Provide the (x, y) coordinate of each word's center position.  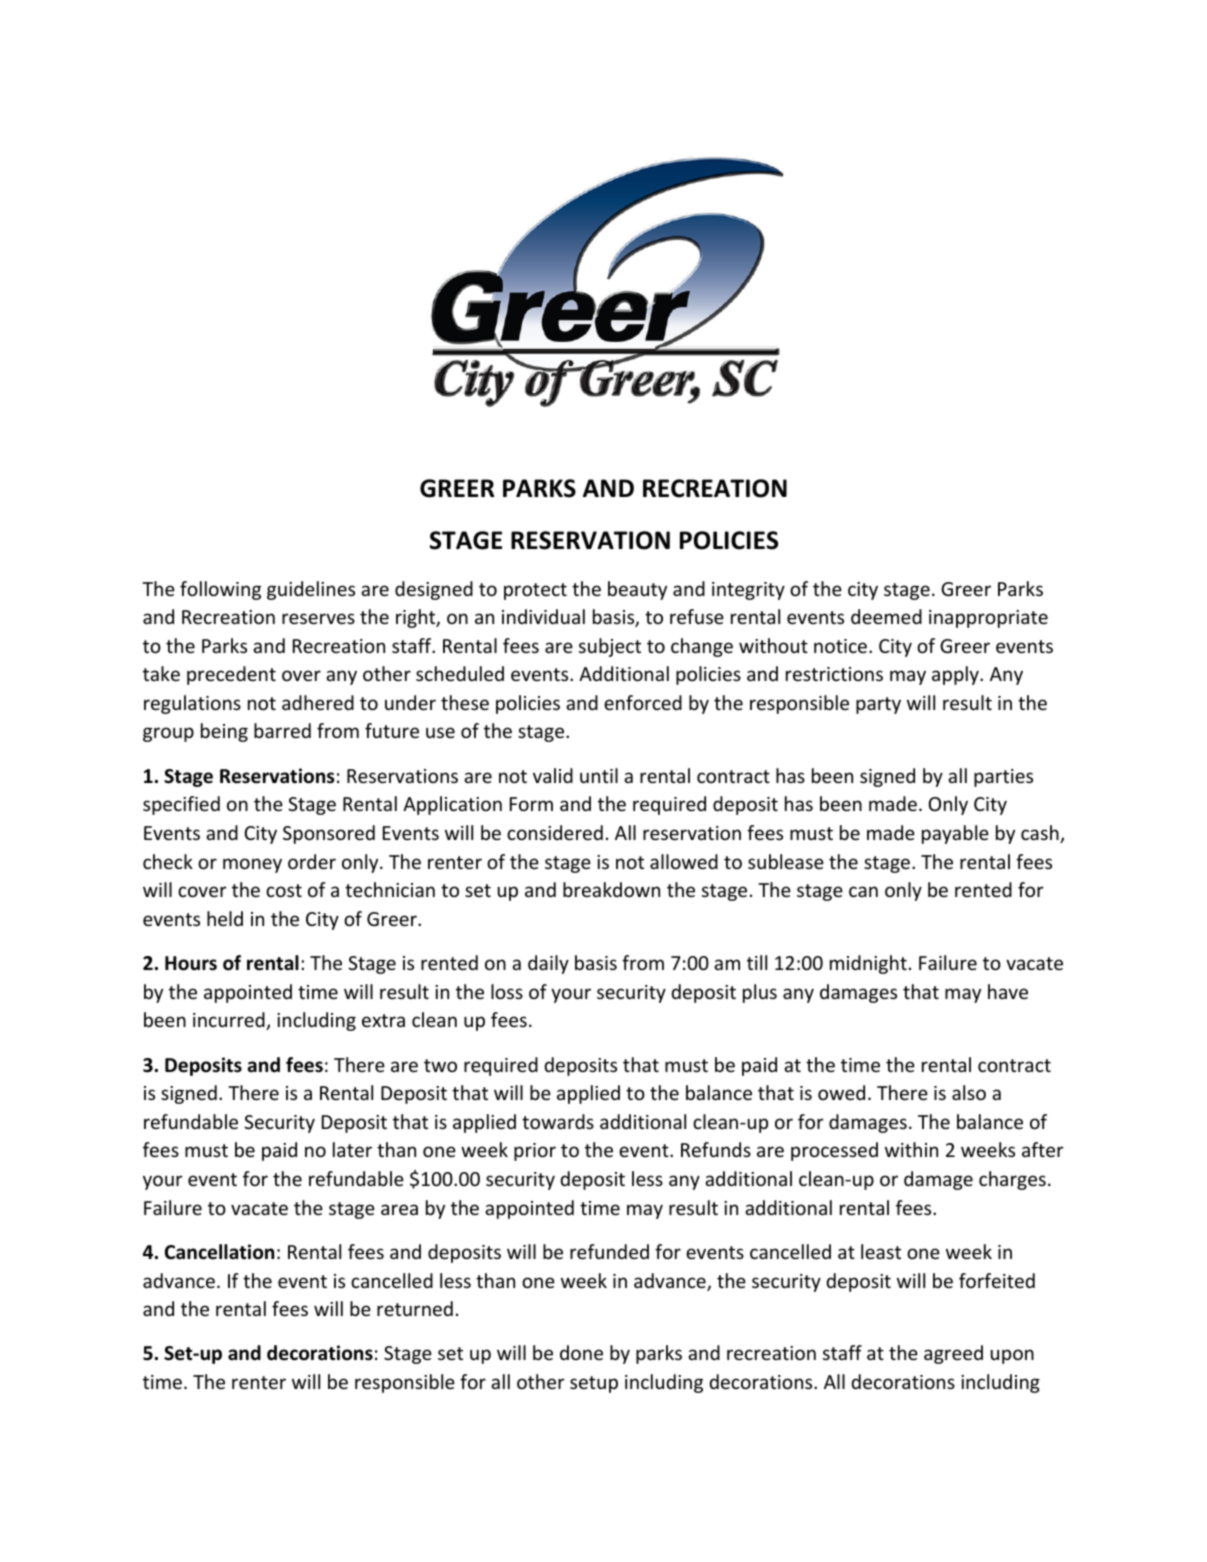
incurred (230, 1021)
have (1008, 991)
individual (543, 616)
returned (415, 1308)
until (599, 775)
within (911, 1149)
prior (535, 1152)
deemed (886, 616)
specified (181, 805)
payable (955, 834)
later (352, 1149)
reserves (318, 618)
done (581, 1352)
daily (548, 964)
